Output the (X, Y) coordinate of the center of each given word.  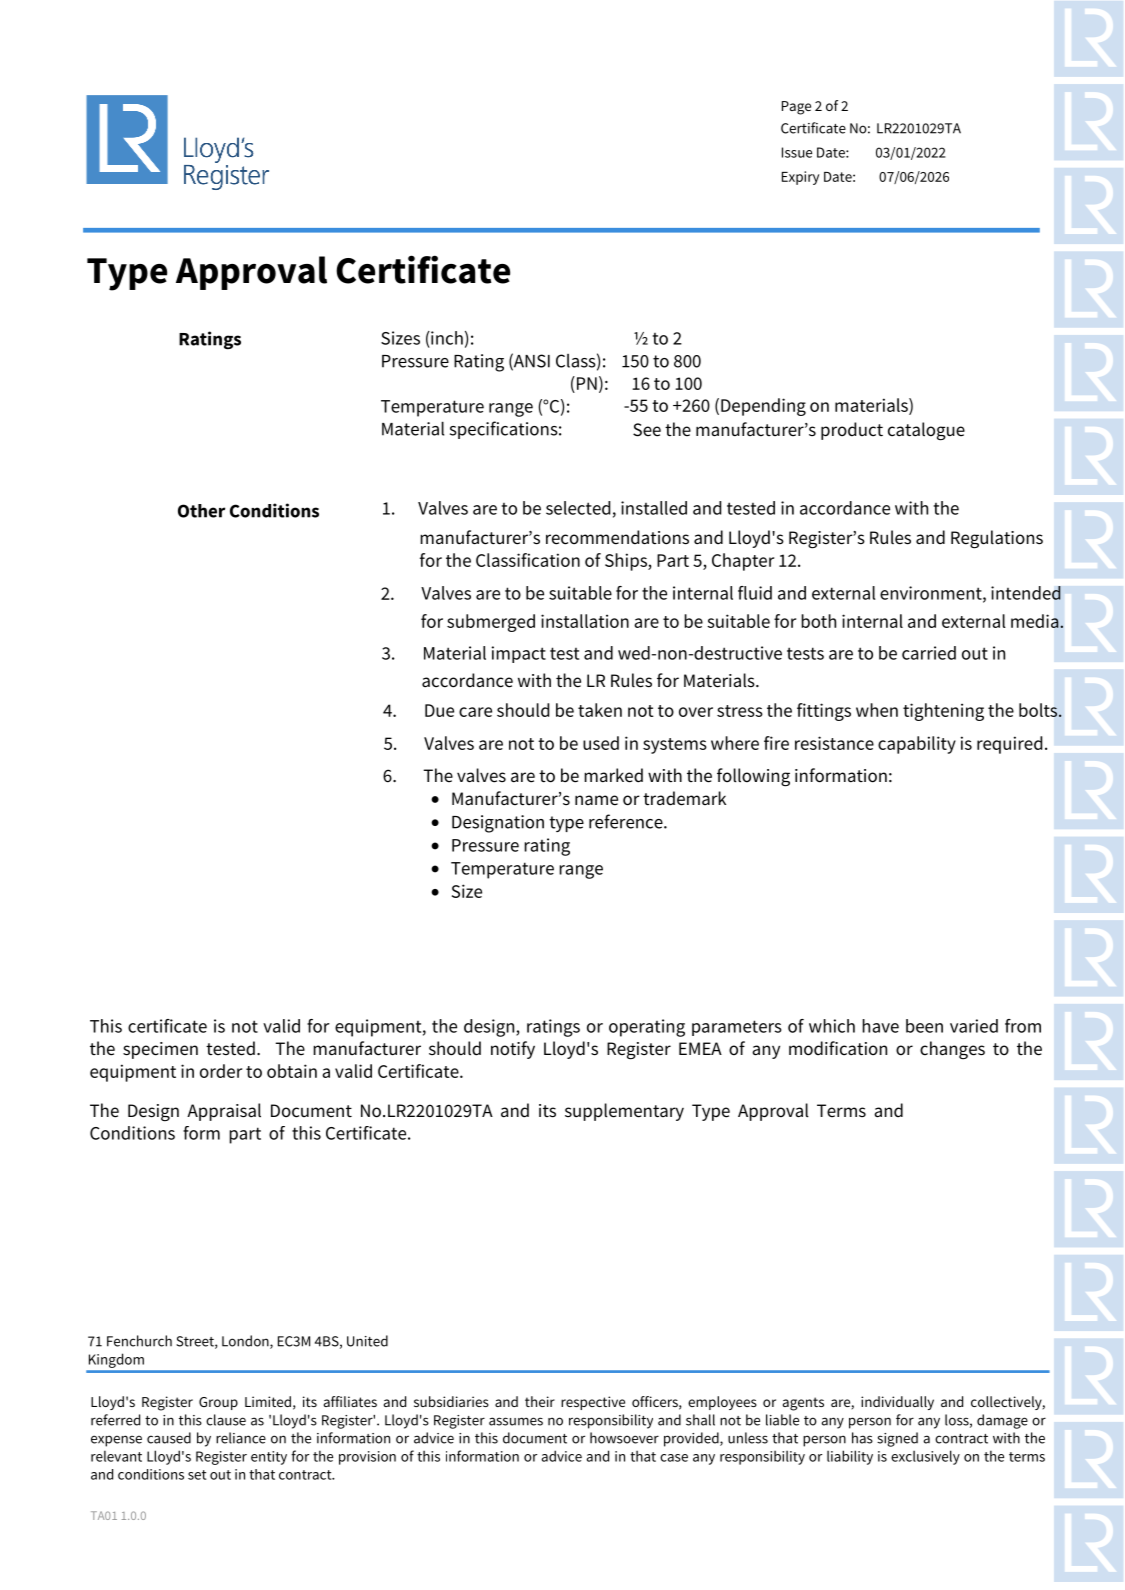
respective (593, 1403)
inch (446, 338)
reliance (241, 1438)
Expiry (800, 178)
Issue (797, 152)
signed (897, 1439)
